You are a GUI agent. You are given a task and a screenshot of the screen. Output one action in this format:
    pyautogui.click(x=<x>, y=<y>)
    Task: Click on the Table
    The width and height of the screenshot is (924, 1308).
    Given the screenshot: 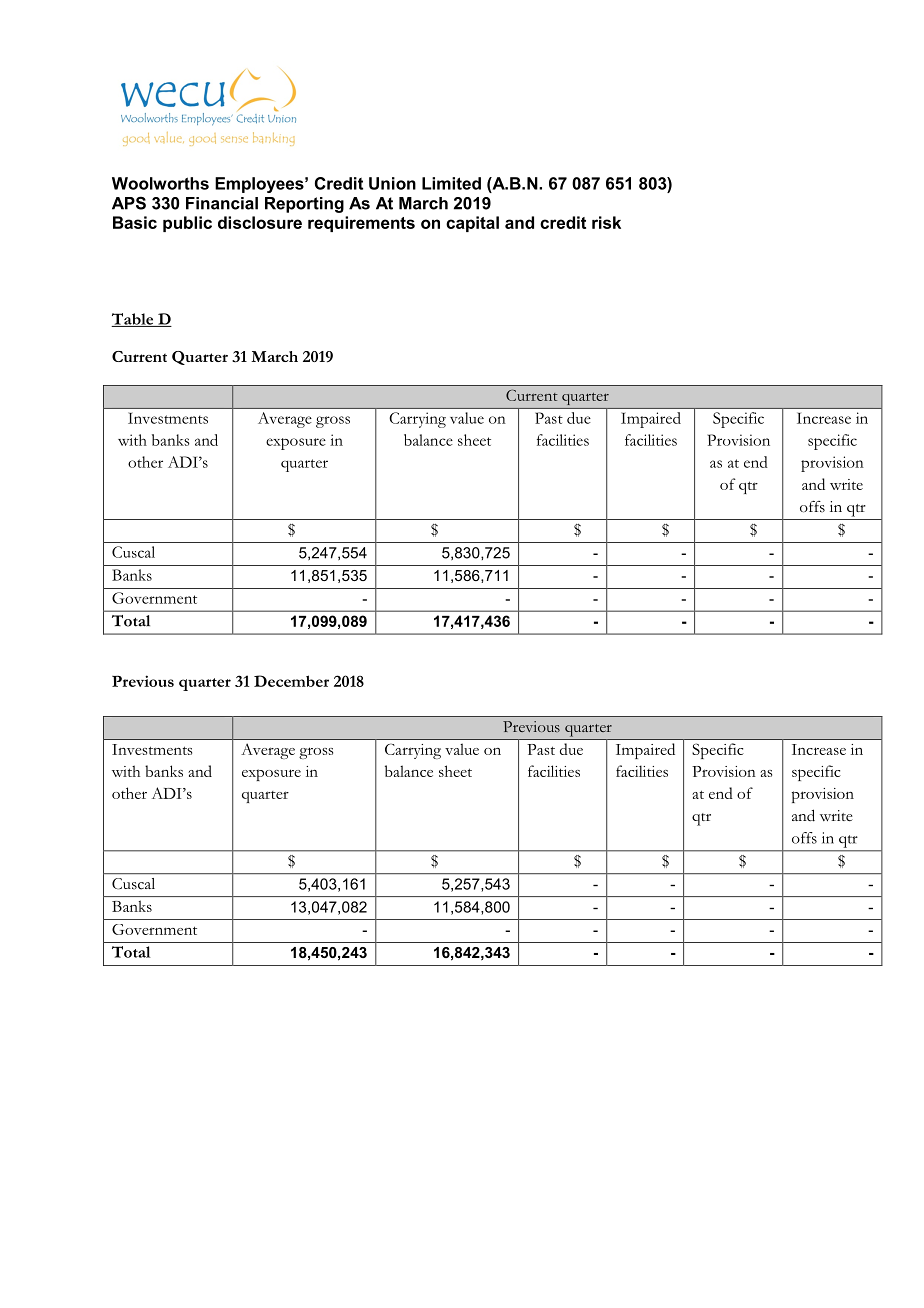 What is the action you would take?
    pyautogui.click(x=133, y=320)
